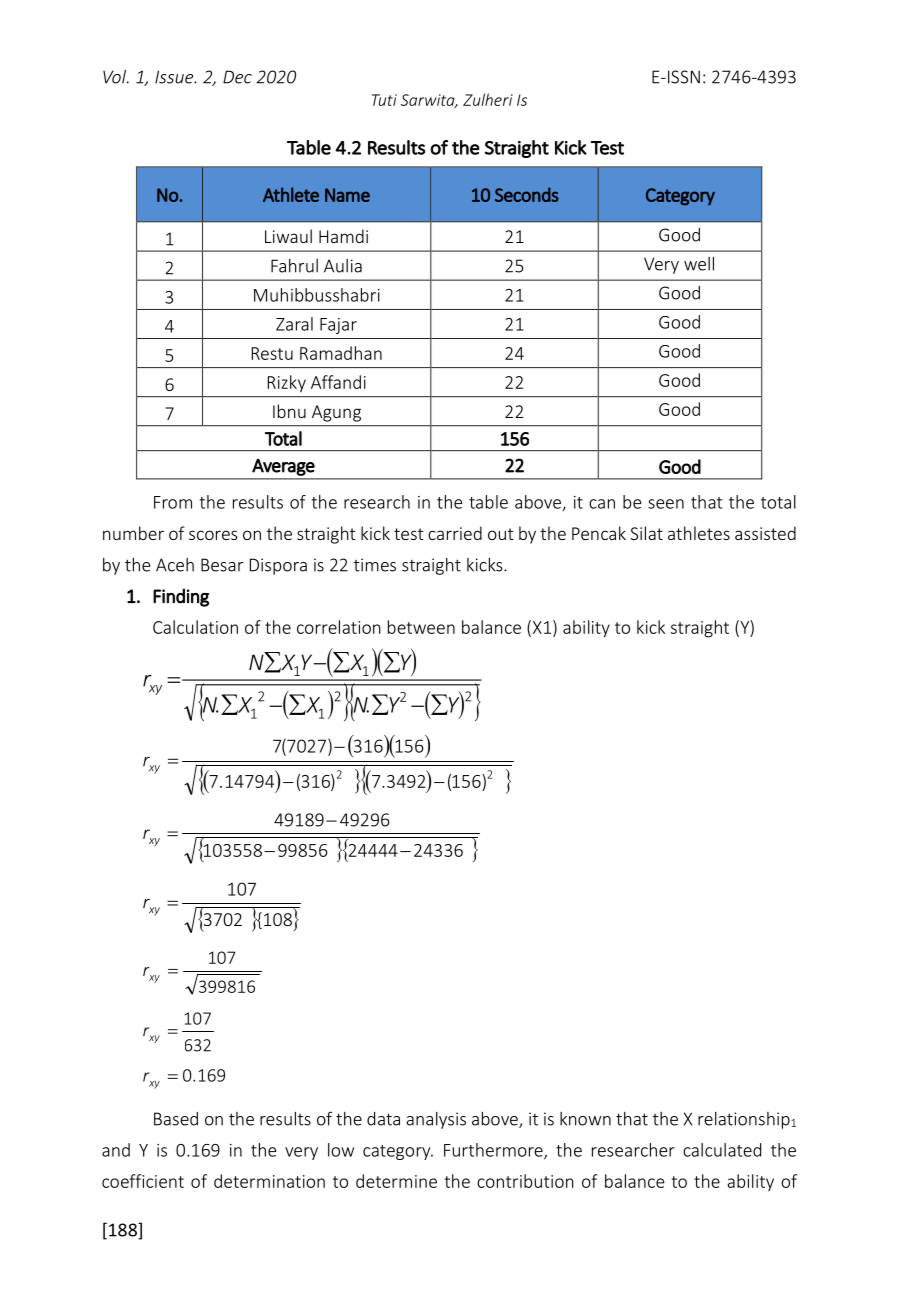 This screenshot has height=1307, width=924. What do you see at coordinates (143, 1181) in the screenshot?
I see `coefficient` at bounding box center [143, 1181].
